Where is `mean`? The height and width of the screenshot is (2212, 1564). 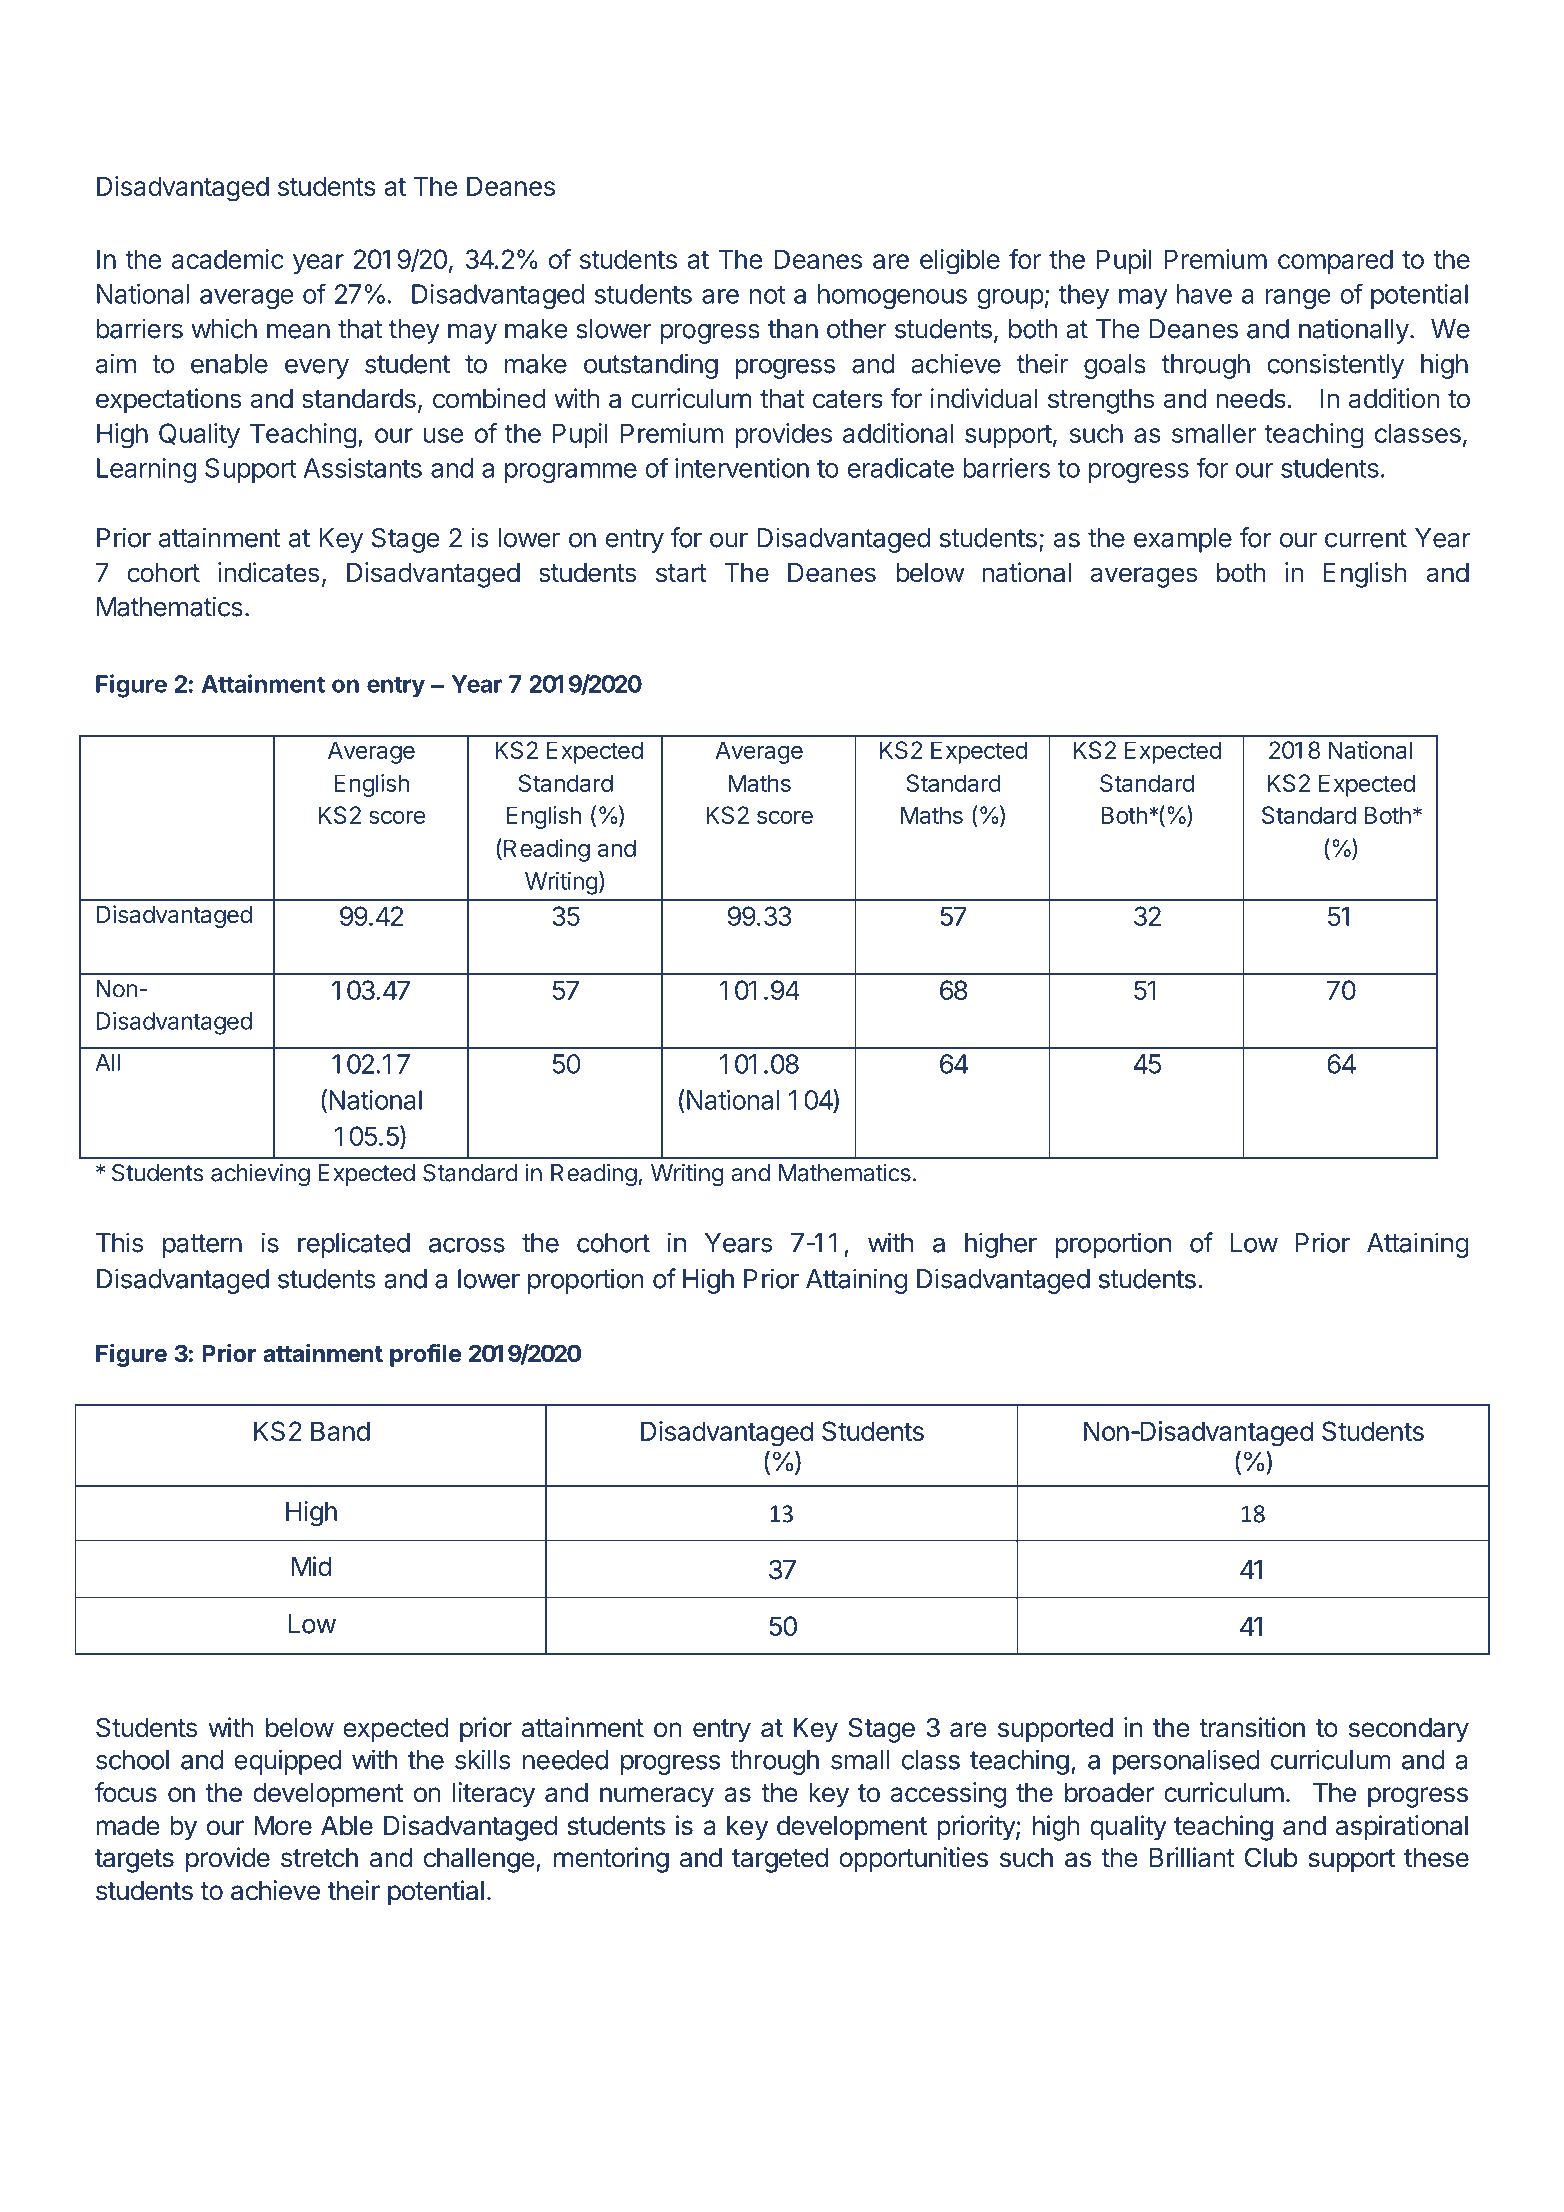
mean is located at coordinates (298, 331).
